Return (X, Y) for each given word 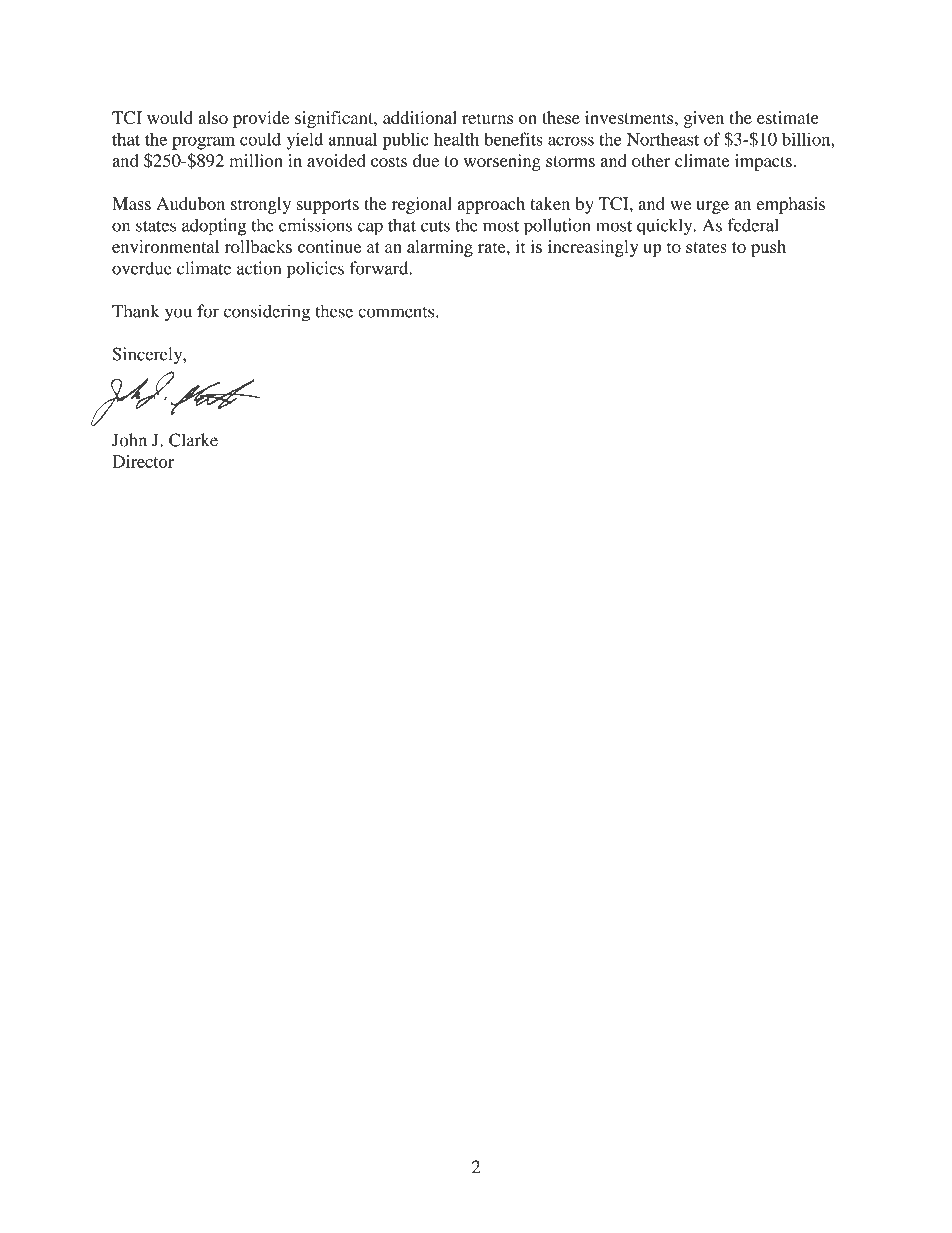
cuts (435, 226)
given (704, 119)
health (456, 139)
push (768, 248)
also (213, 117)
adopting (214, 227)
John (129, 440)
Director (143, 461)
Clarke (193, 440)
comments (397, 312)
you (178, 315)
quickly (666, 227)
